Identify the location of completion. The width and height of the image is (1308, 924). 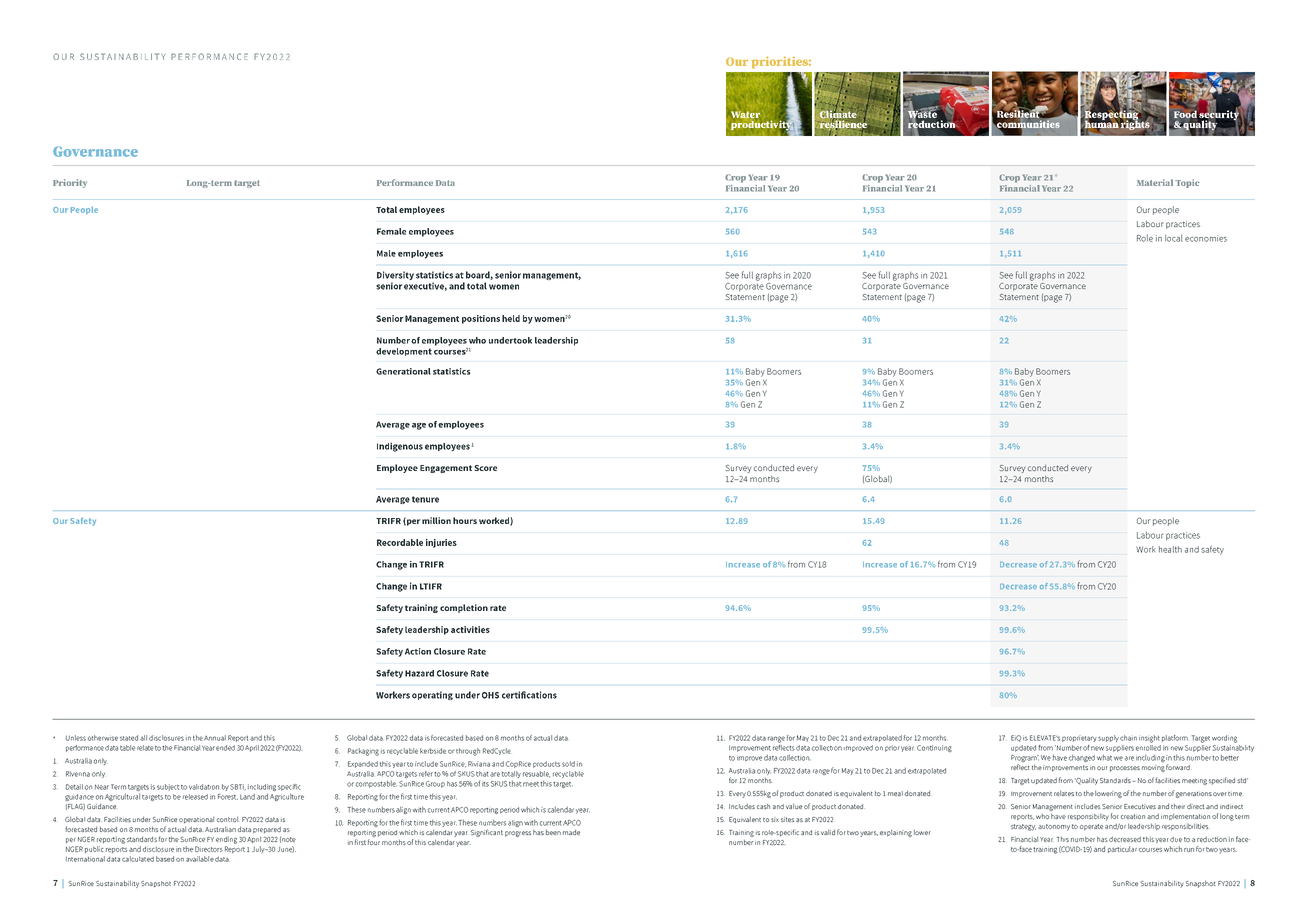
(464, 608).
